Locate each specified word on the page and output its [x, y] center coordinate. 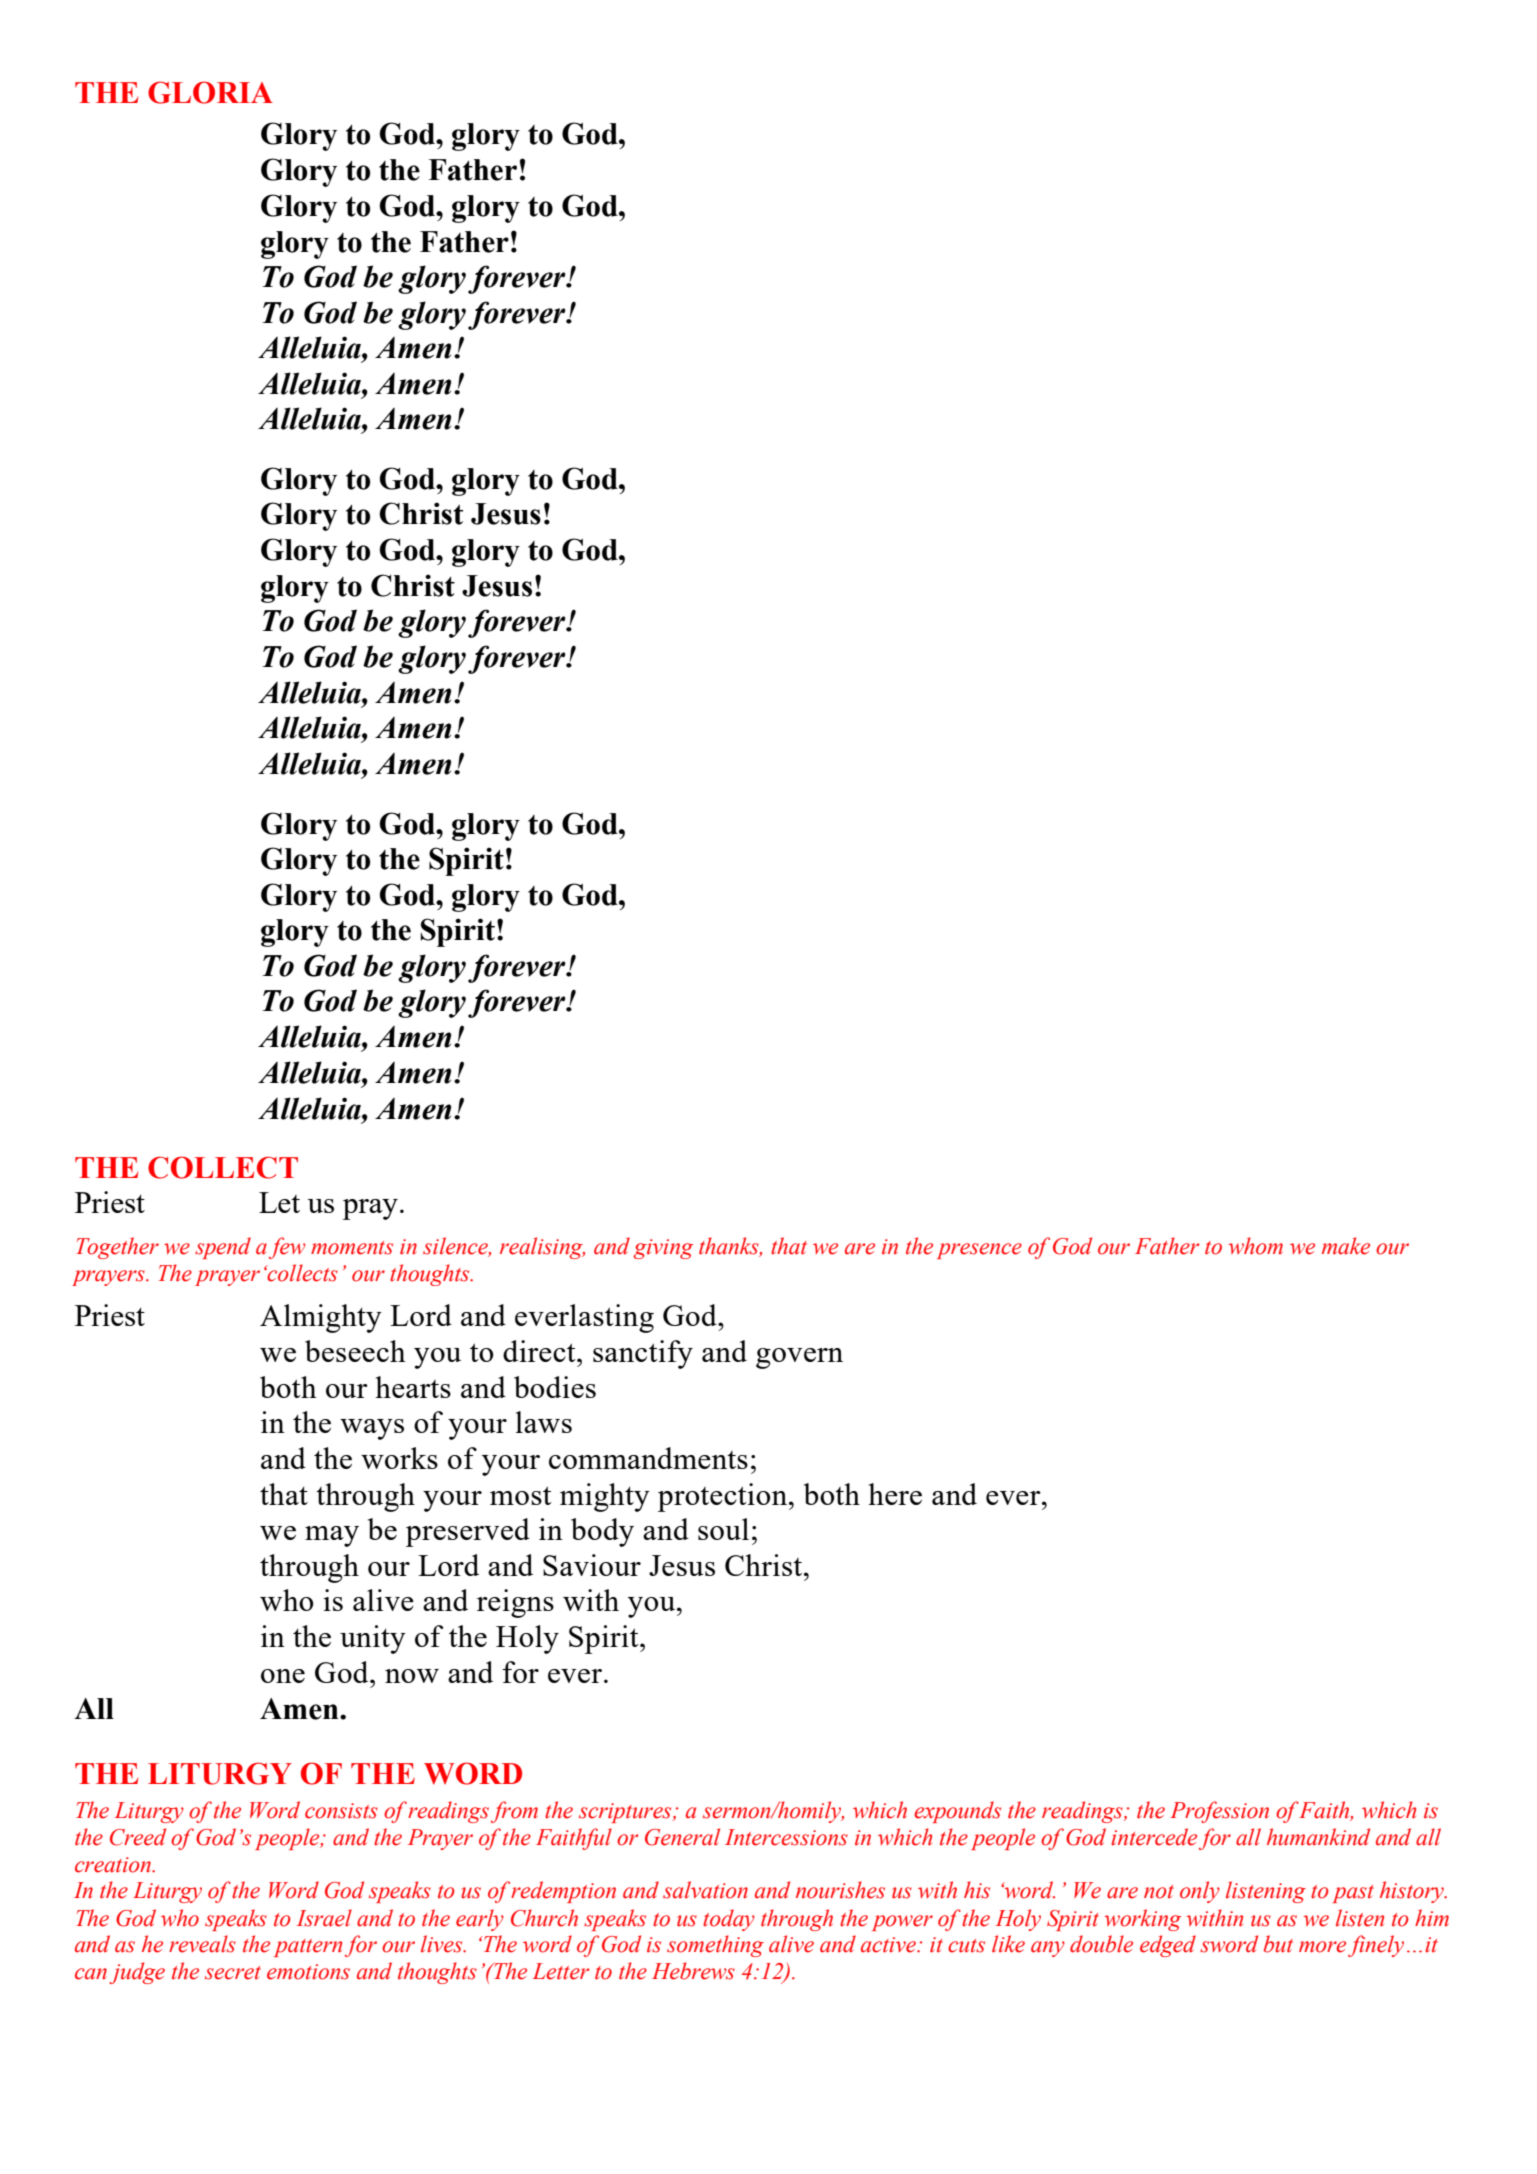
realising [542, 1248]
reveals [202, 1944]
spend [223, 1248]
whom [1256, 1246]
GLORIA [210, 92]
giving [663, 1249]
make [1346, 1246]
